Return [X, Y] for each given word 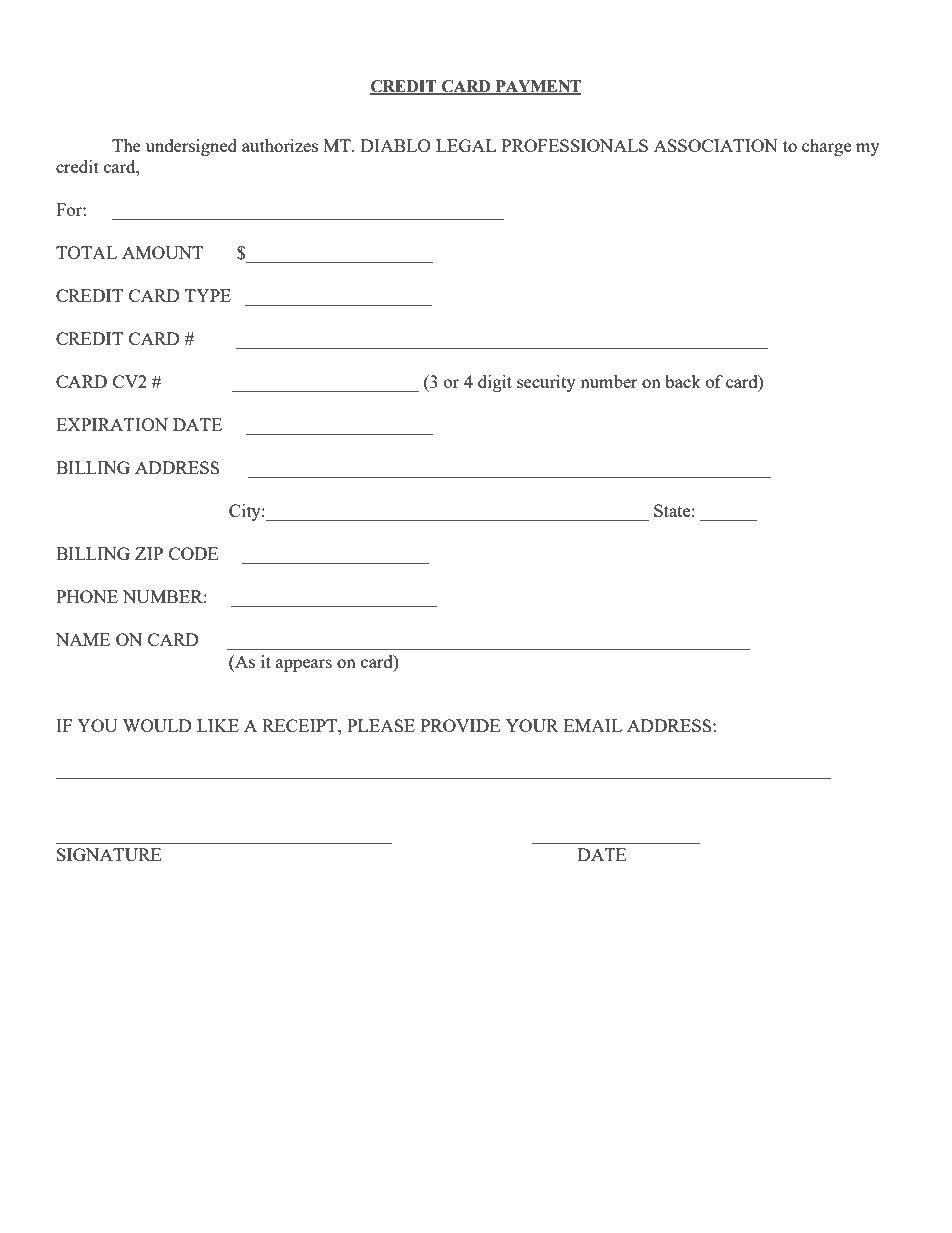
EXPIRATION [112, 424]
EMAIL [593, 725]
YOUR [532, 725]
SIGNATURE [109, 854]
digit [495, 383]
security [546, 383]
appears [304, 665]
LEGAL [466, 145]
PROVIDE [460, 725]
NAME [83, 639]
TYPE [208, 295]
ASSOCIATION [716, 145]
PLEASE [381, 725]
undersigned [191, 147]
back [683, 381]
